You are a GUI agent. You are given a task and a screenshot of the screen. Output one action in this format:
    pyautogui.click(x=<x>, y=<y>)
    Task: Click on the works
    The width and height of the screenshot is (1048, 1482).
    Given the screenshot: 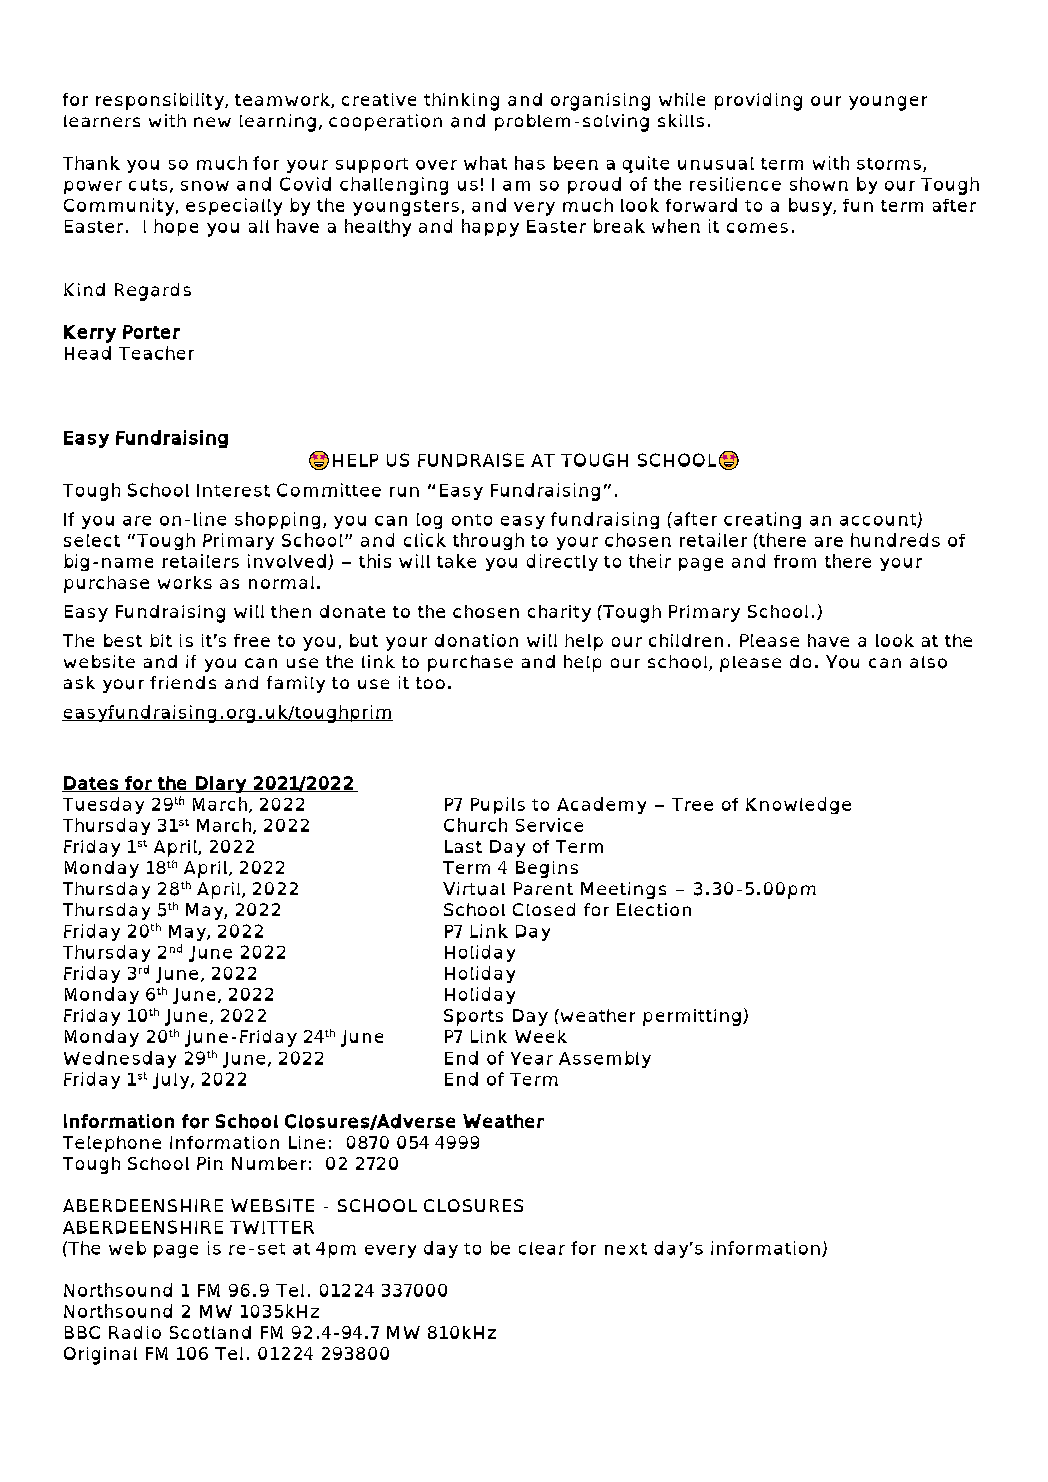 What is the action you would take?
    pyautogui.click(x=185, y=582)
